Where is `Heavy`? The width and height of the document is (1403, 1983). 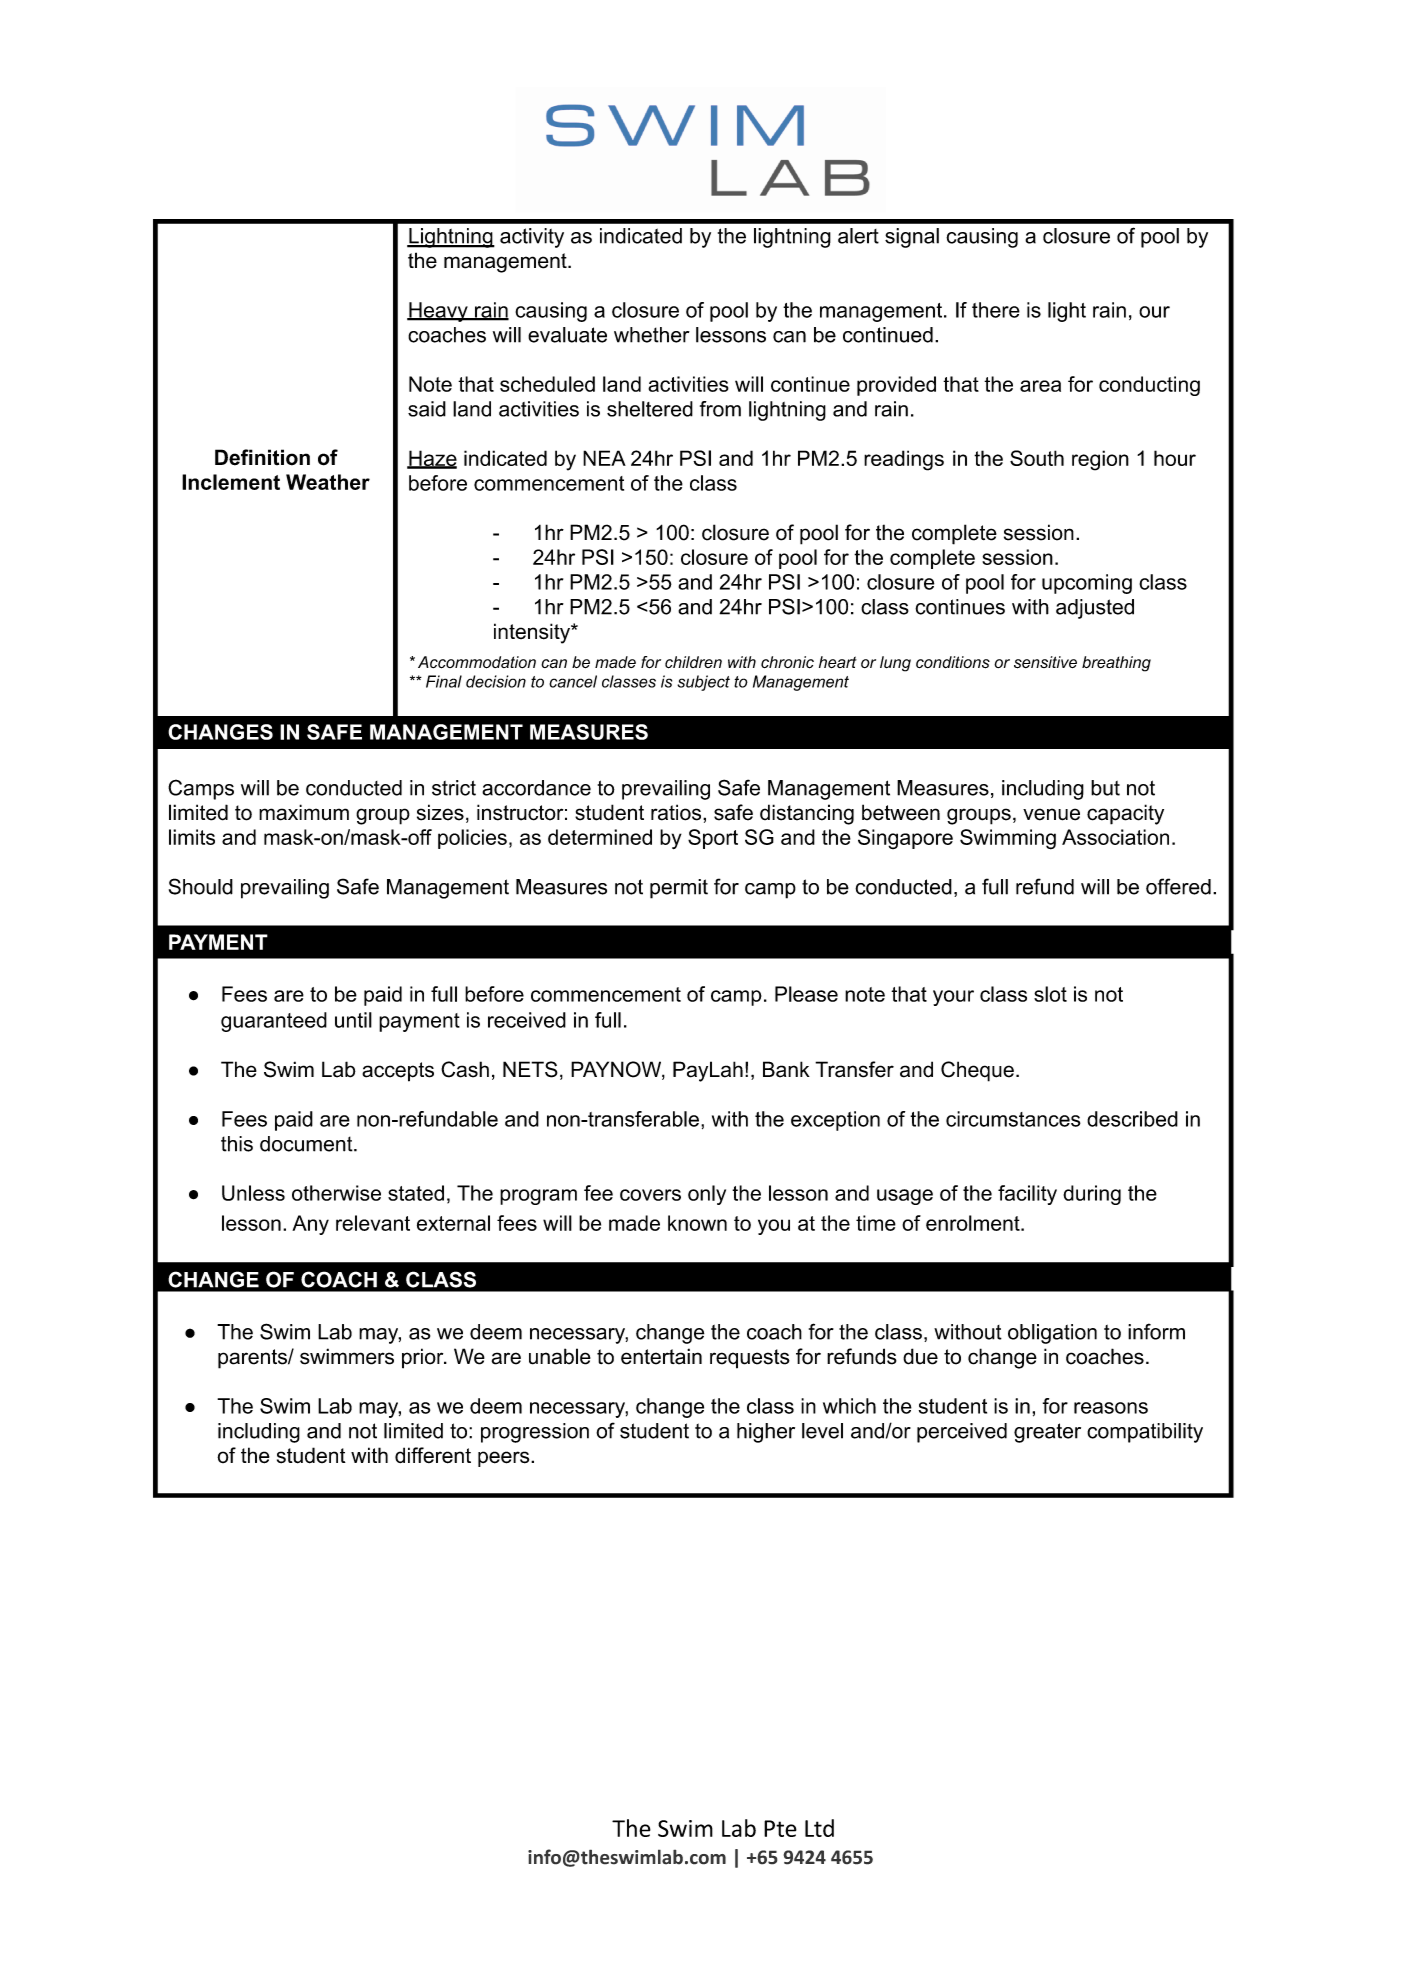
Heavy is located at coordinates (438, 312).
